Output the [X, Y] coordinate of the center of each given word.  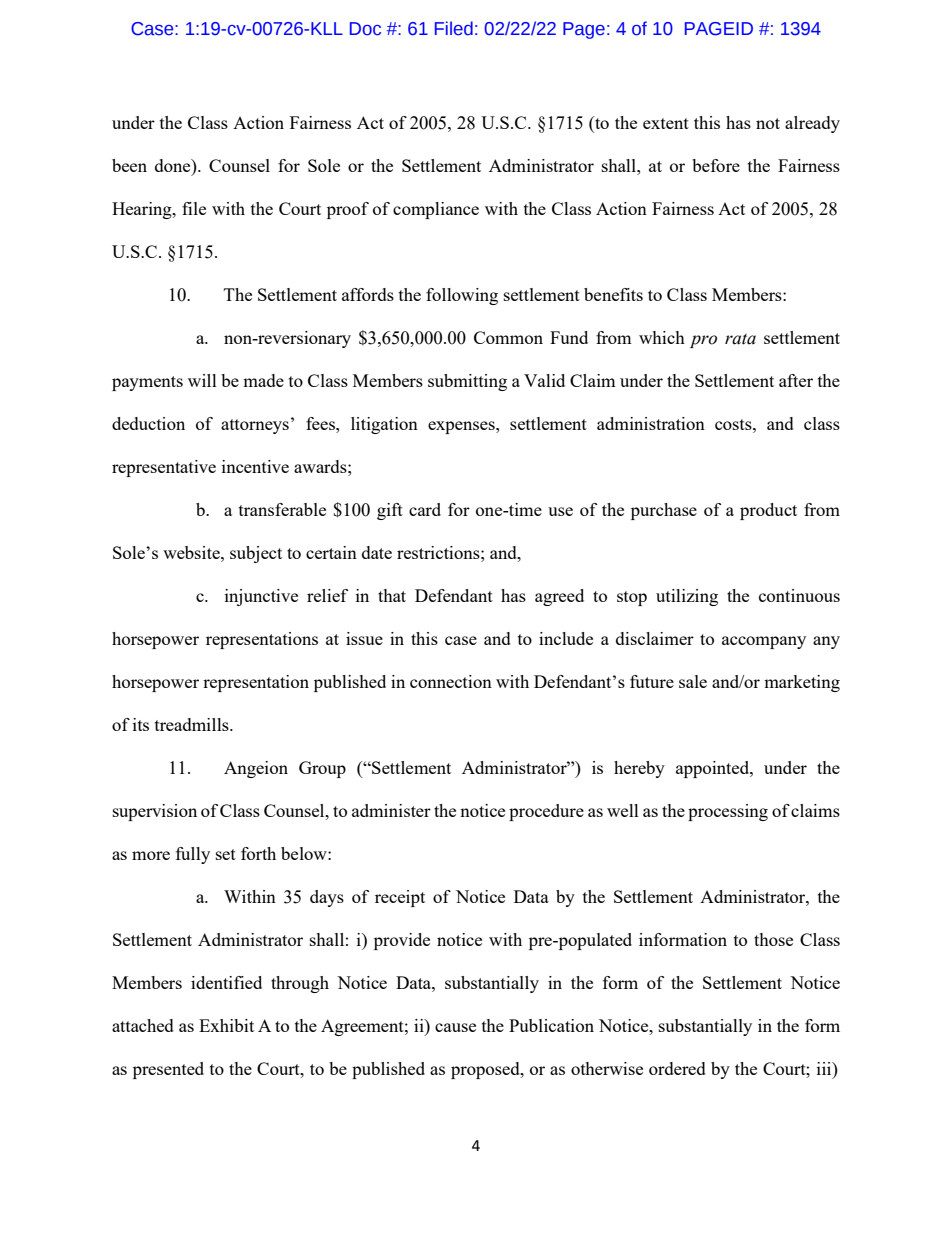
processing [728, 812]
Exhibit [226, 1025]
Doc [365, 29]
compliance [436, 210]
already [812, 124]
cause [455, 1027]
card [425, 509]
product [768, 511]
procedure [546, 812]
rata [740, 339]
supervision [155, 812]
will [202, 380]
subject [256, 554]
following [462, 296]
